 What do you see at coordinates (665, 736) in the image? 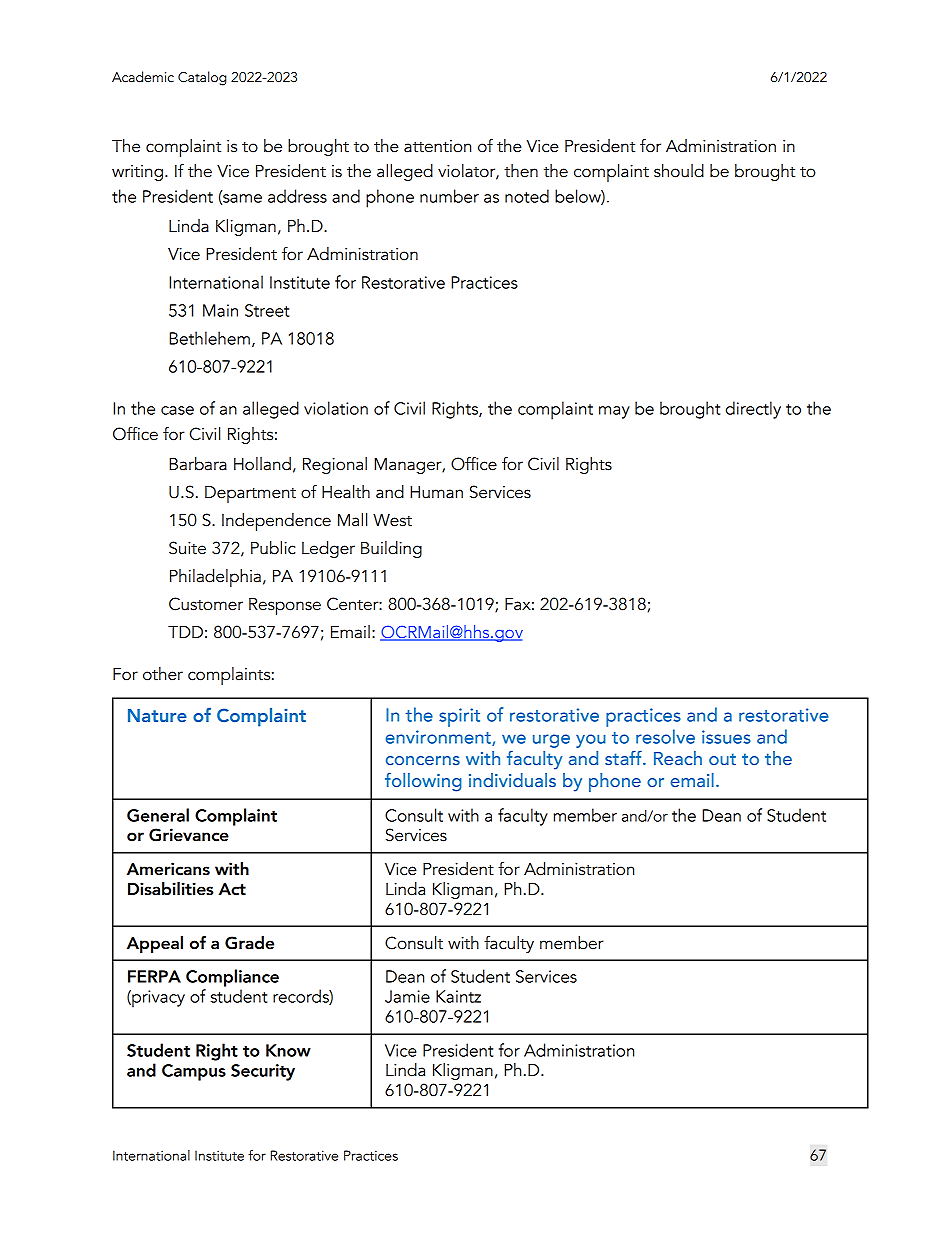
I see `resolve` at bounding box center [665, 736].
